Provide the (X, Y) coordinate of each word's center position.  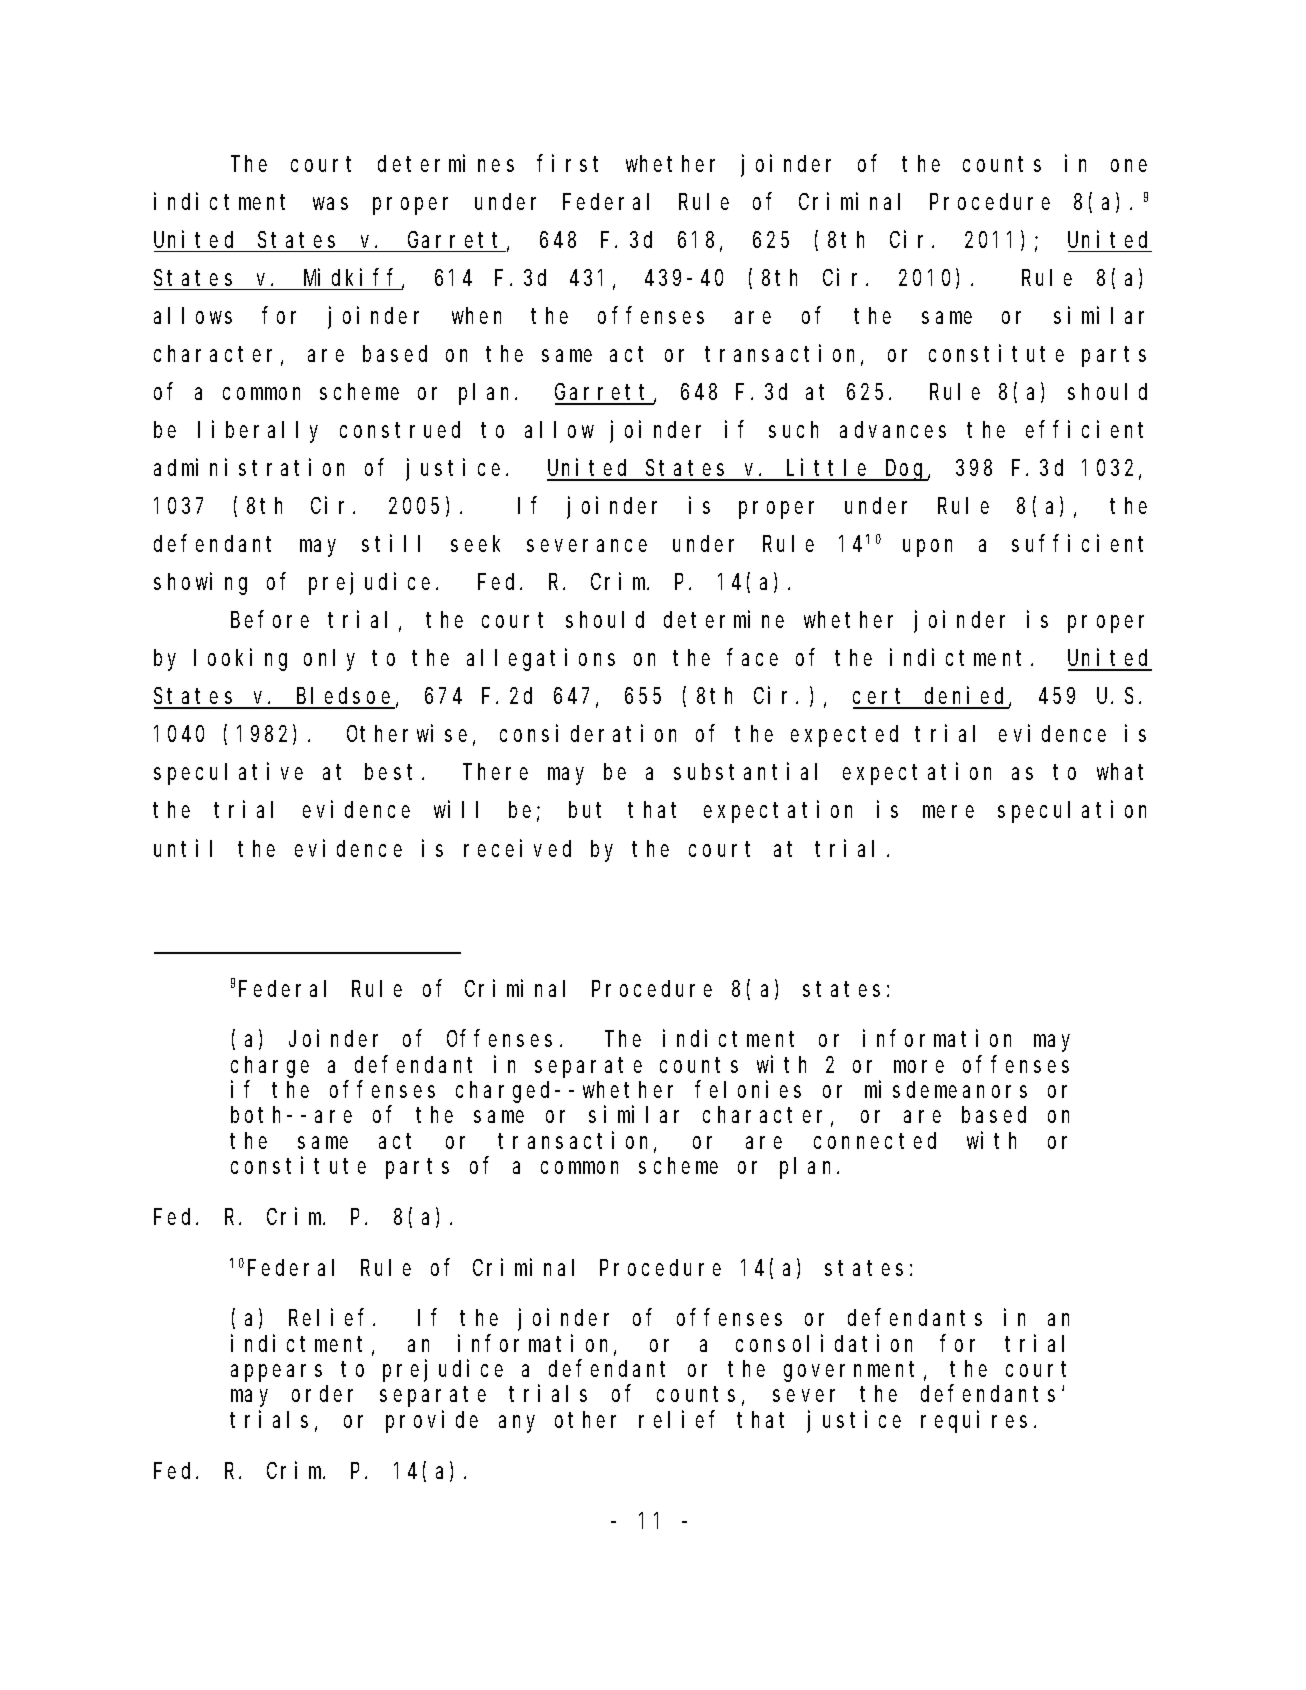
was (330, 204)
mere (948, 812)
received (517, 848)
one (1129, 166)
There (495, 772)
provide (432, 1421)
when (476, 315)
